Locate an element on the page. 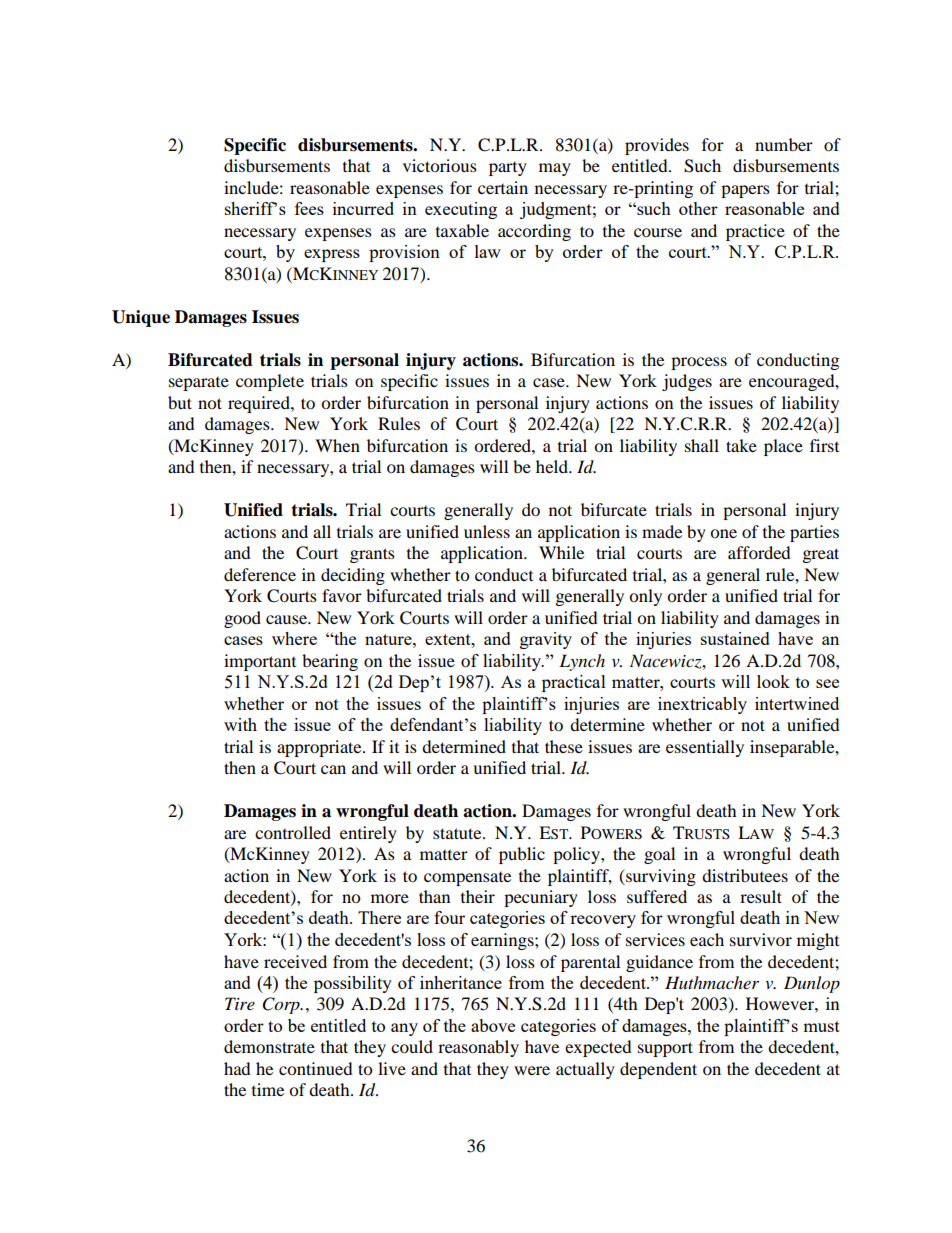  support is located at coordinates (665, 1049).
